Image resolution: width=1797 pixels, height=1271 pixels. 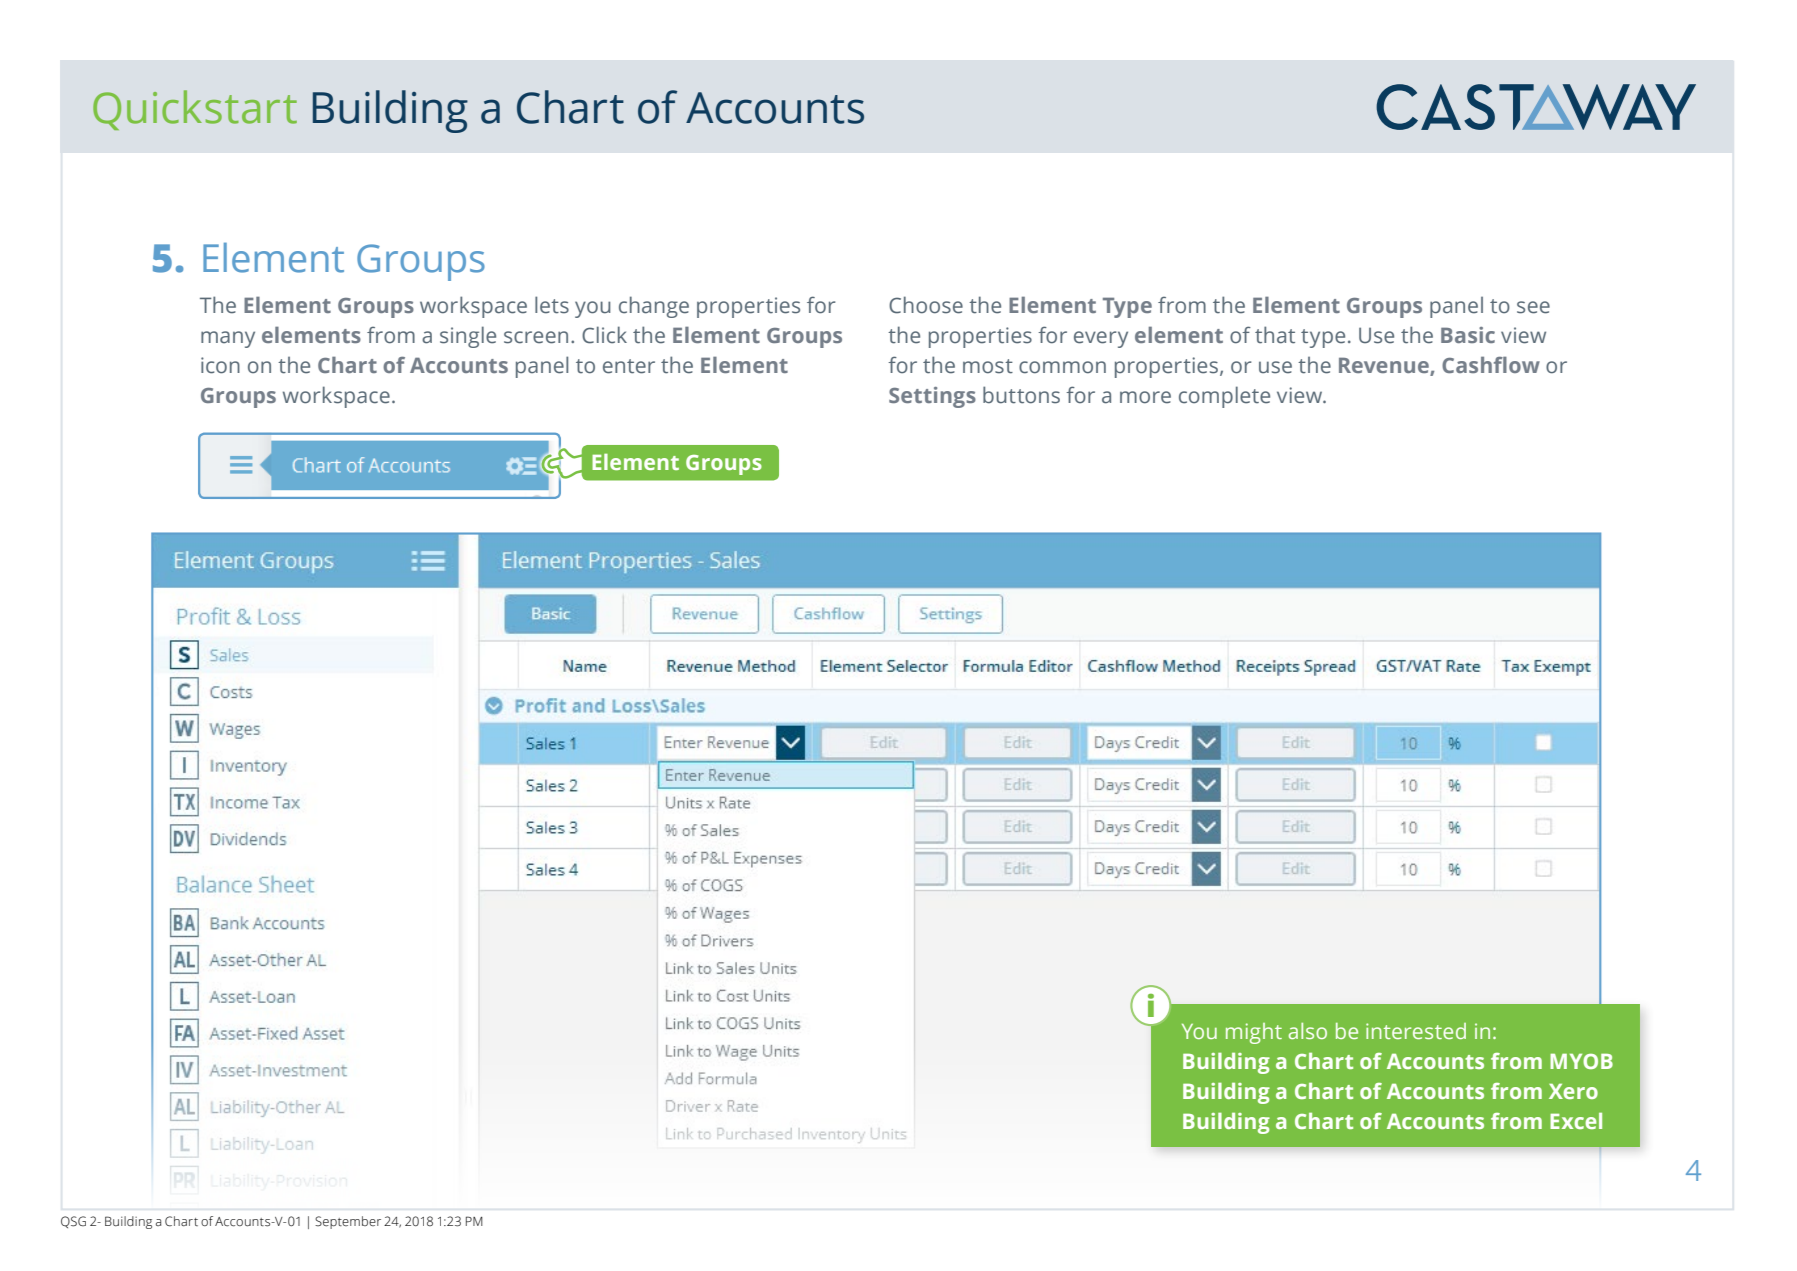 What do you see at coordinates (1533, 307) in the page?
I see `see` at bounding box center [1533, 307].
